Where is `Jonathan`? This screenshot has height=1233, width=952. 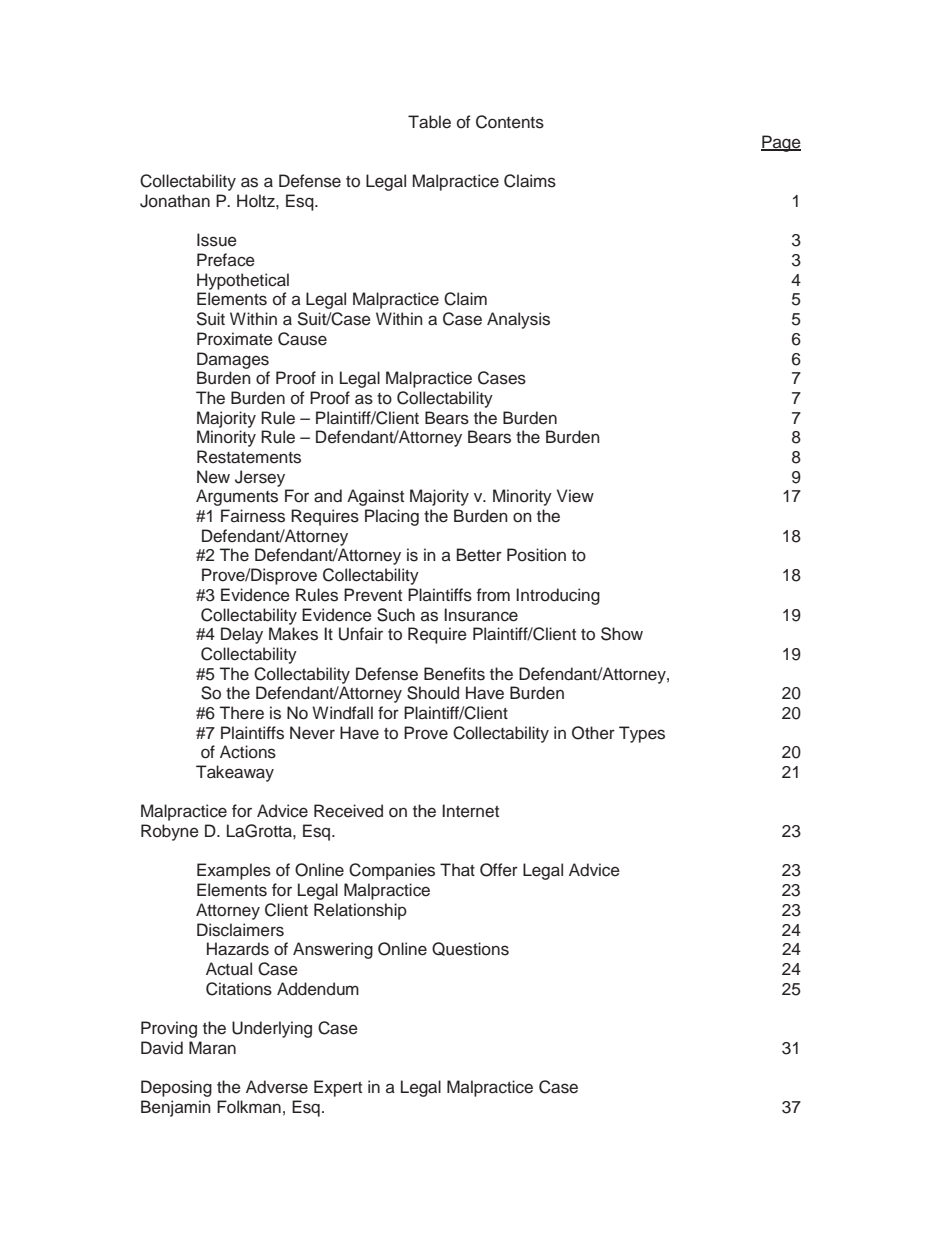 Jonathan is located at coordinates (175, 201).
